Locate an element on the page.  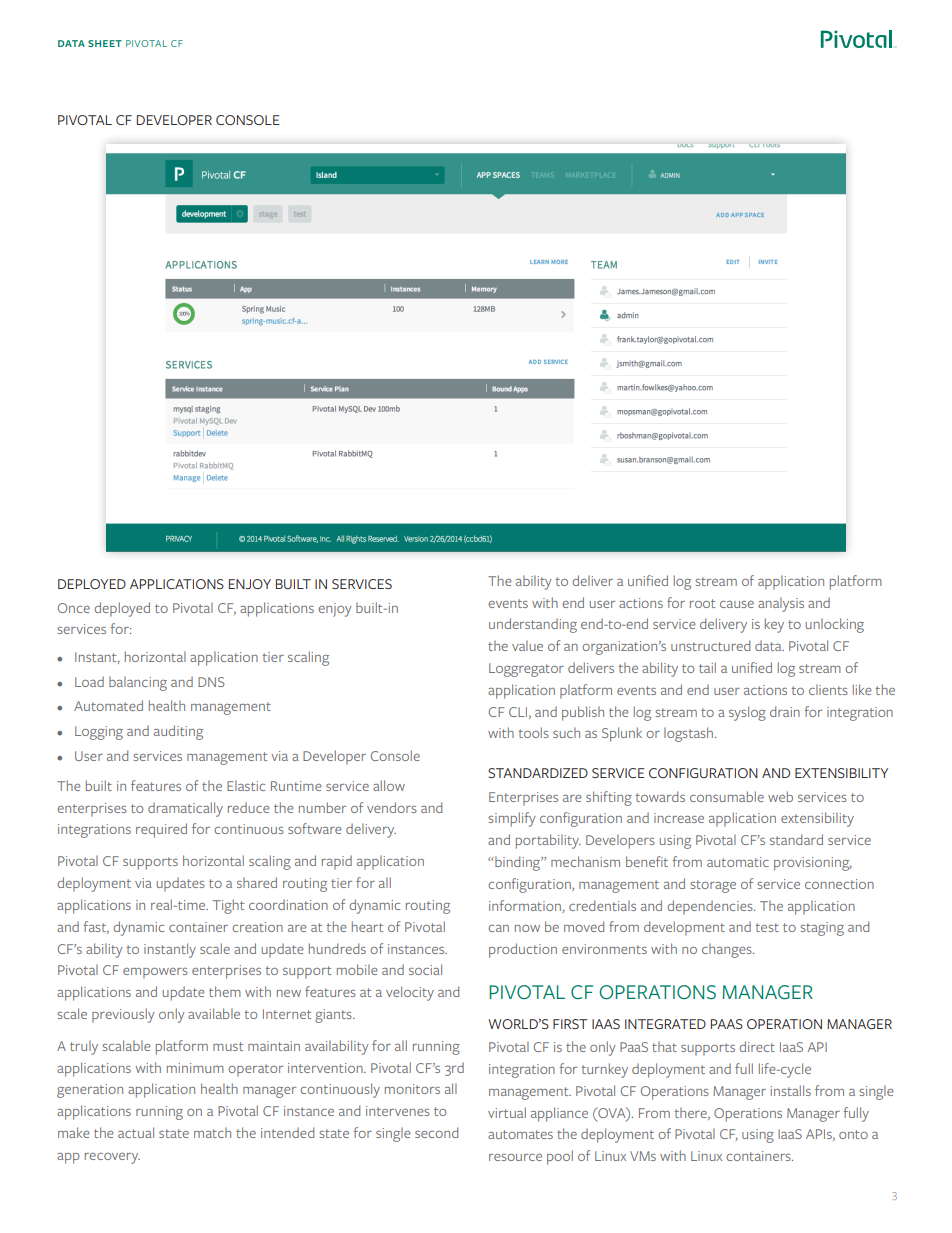
actual is located at coordinates (136, 1132).
